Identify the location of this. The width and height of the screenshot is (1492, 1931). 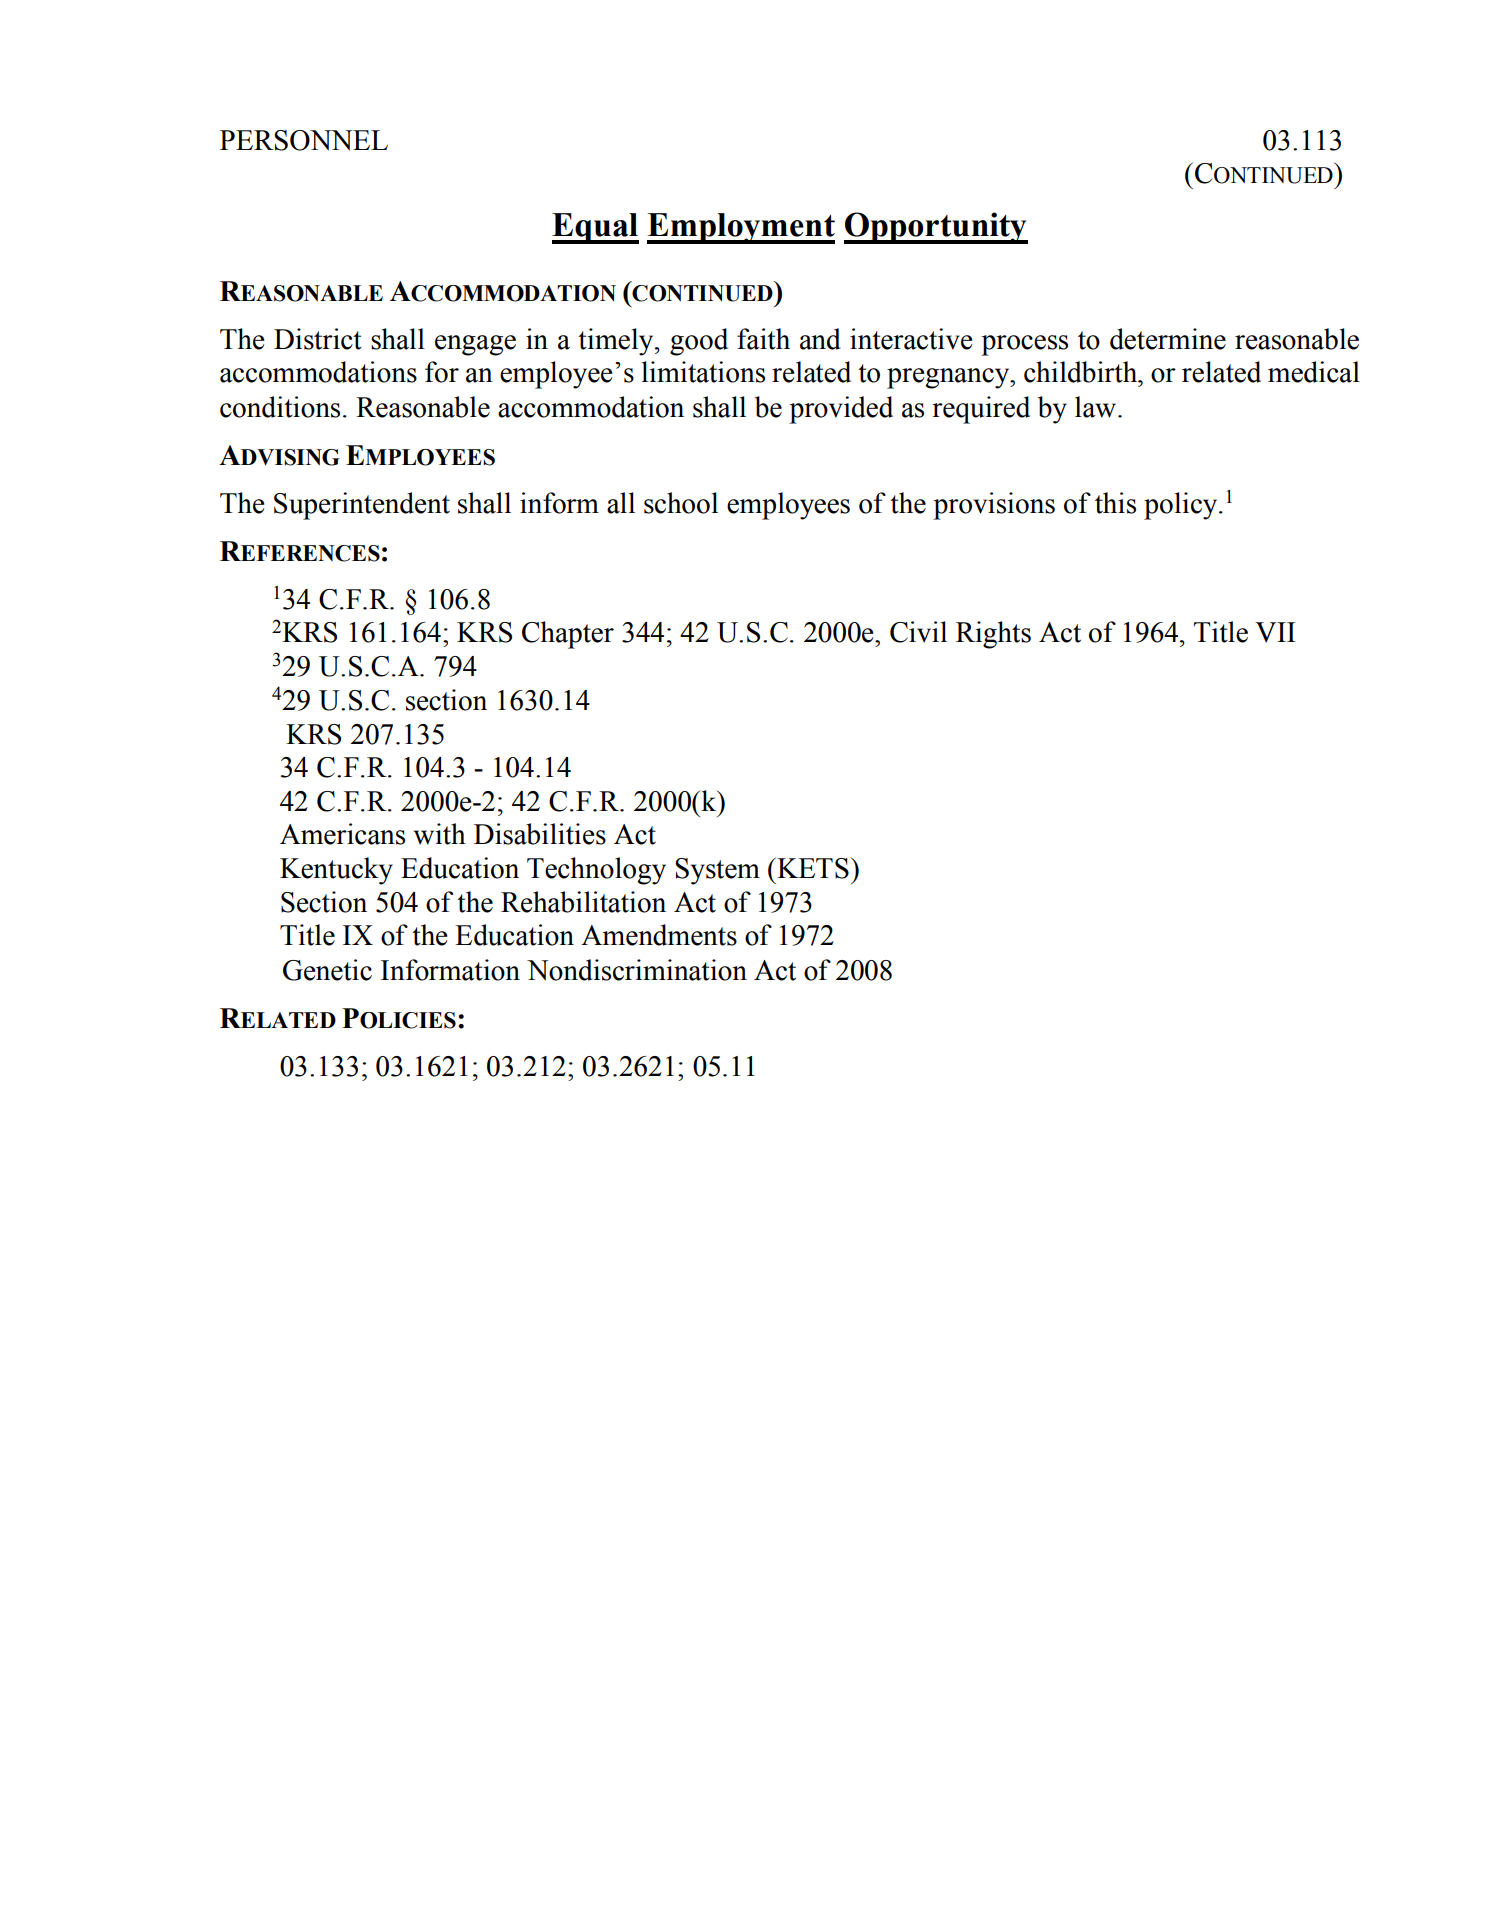
(1115, 503).
